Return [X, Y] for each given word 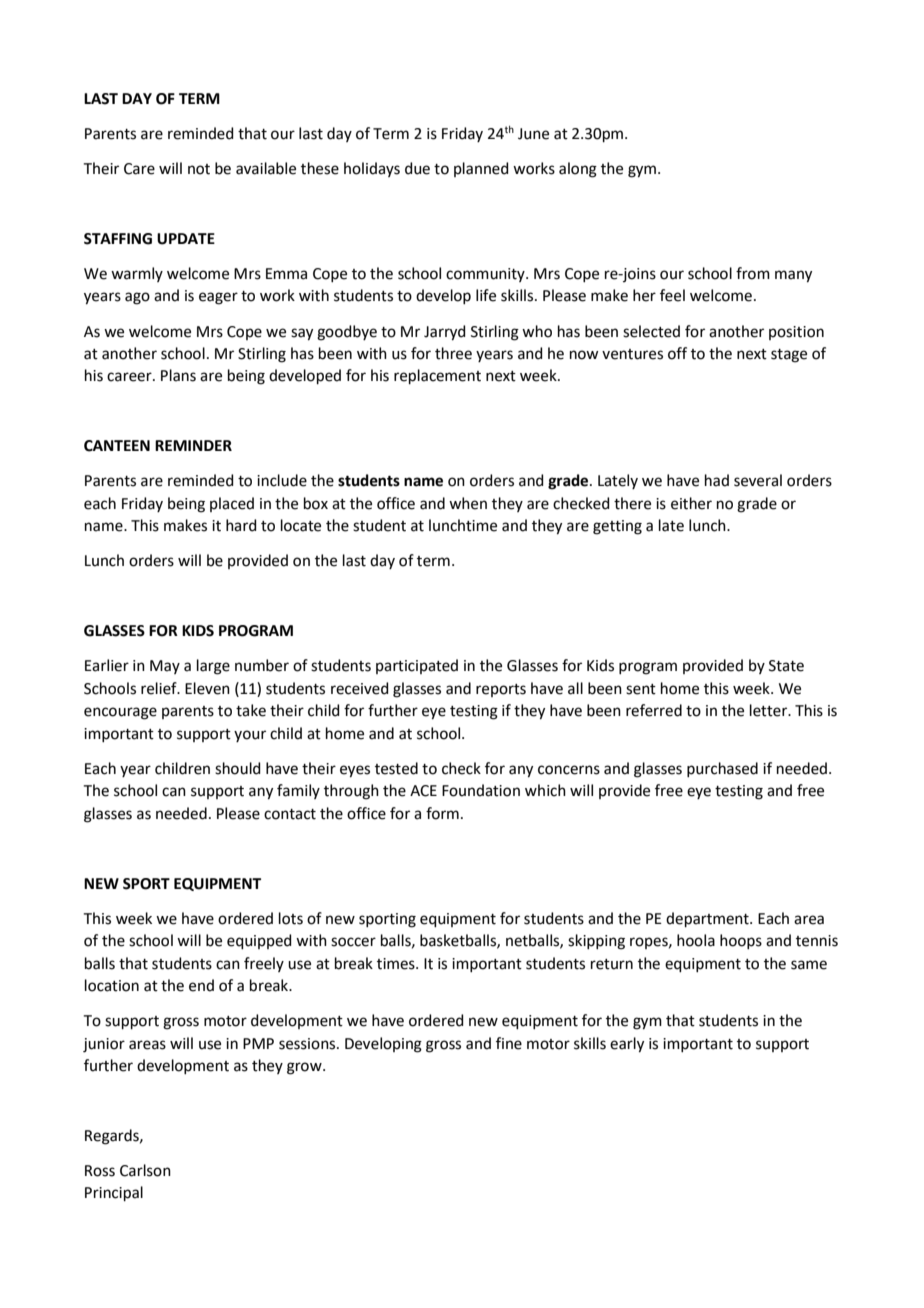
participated [417, 666]
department [708, 919]
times [397, 964]
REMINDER [193, 445]
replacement [437, 376]
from [753, 273]
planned [481, 169]
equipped [259, 941]
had [717, 480]
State [786, 666]
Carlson [145, 1170]
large [213, 667]
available [266, 168]
